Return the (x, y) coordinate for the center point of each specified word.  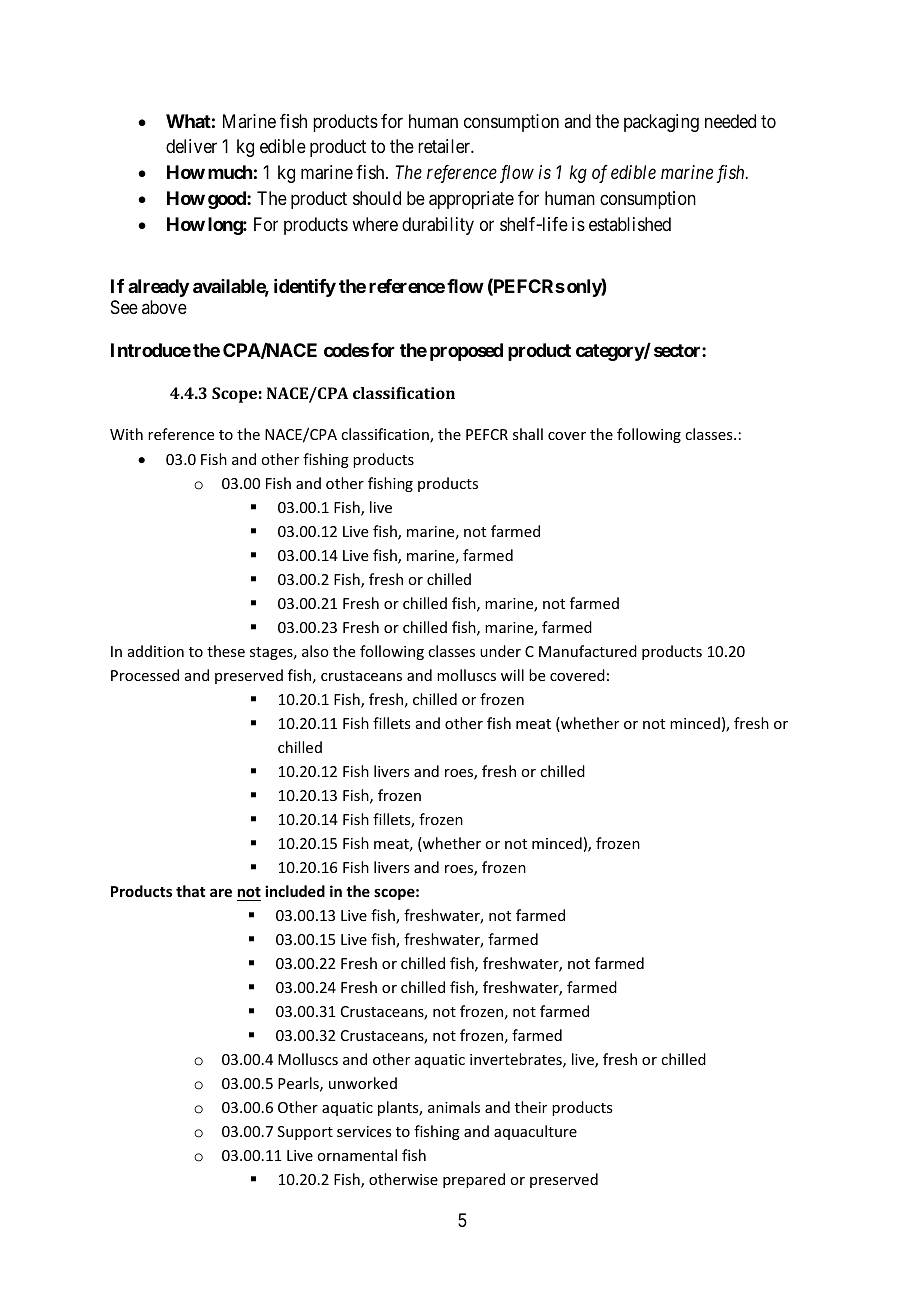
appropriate (471, 200)
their (531, 1107)
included (295, 891)
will (512, 675)
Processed (145, 675)
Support (305, 1133)
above (164, 307)
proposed (466, 352)
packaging (661, 123)
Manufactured (588, 651)
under (500, 651)
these (226, 651)
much (230, 172)
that (190, 891)
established (630, 224)
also (315, 651)
